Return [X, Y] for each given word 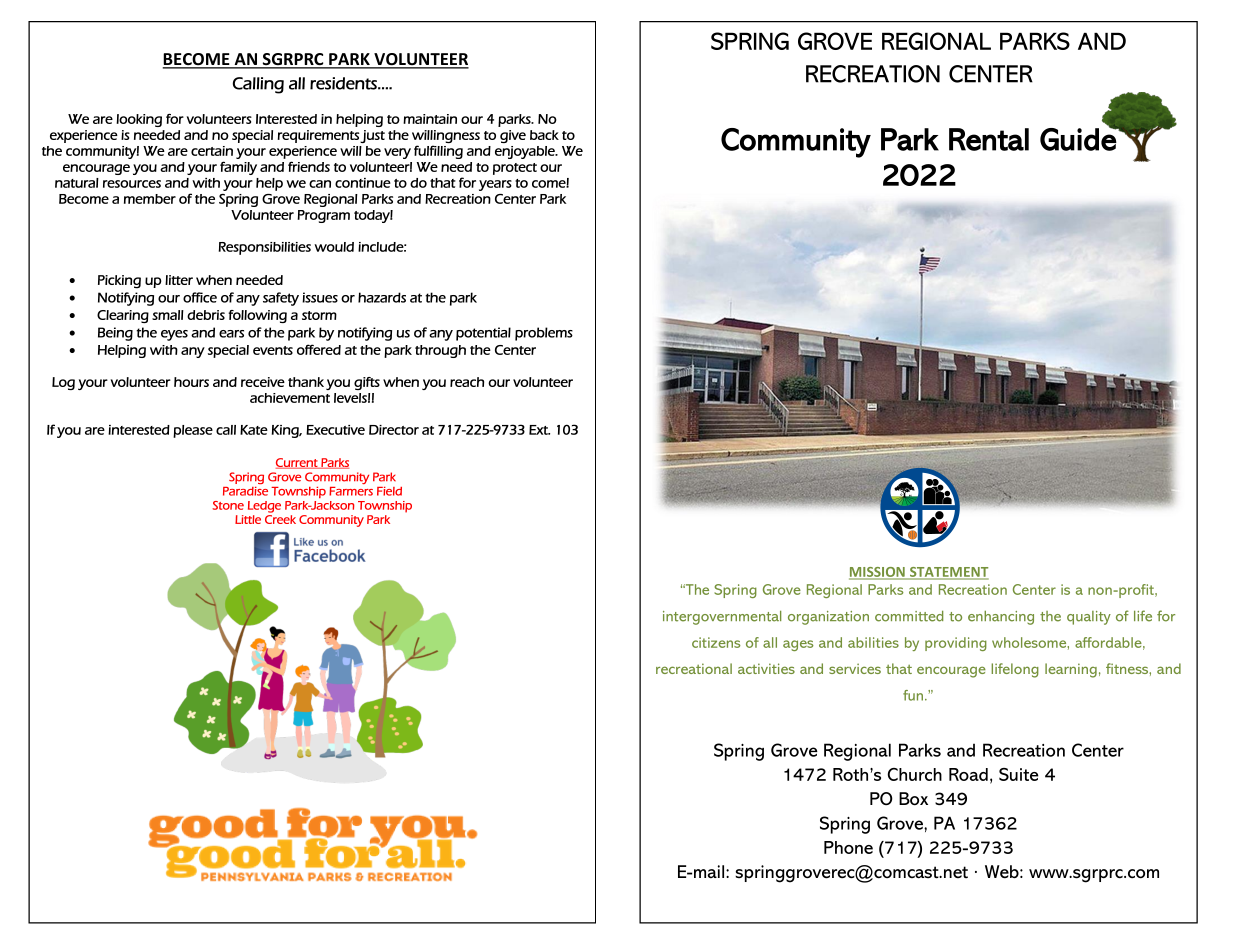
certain [212, 151]
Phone [848, 847]
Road [968, 774]
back [544, 135]
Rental [989, 139]
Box [913, 799]
